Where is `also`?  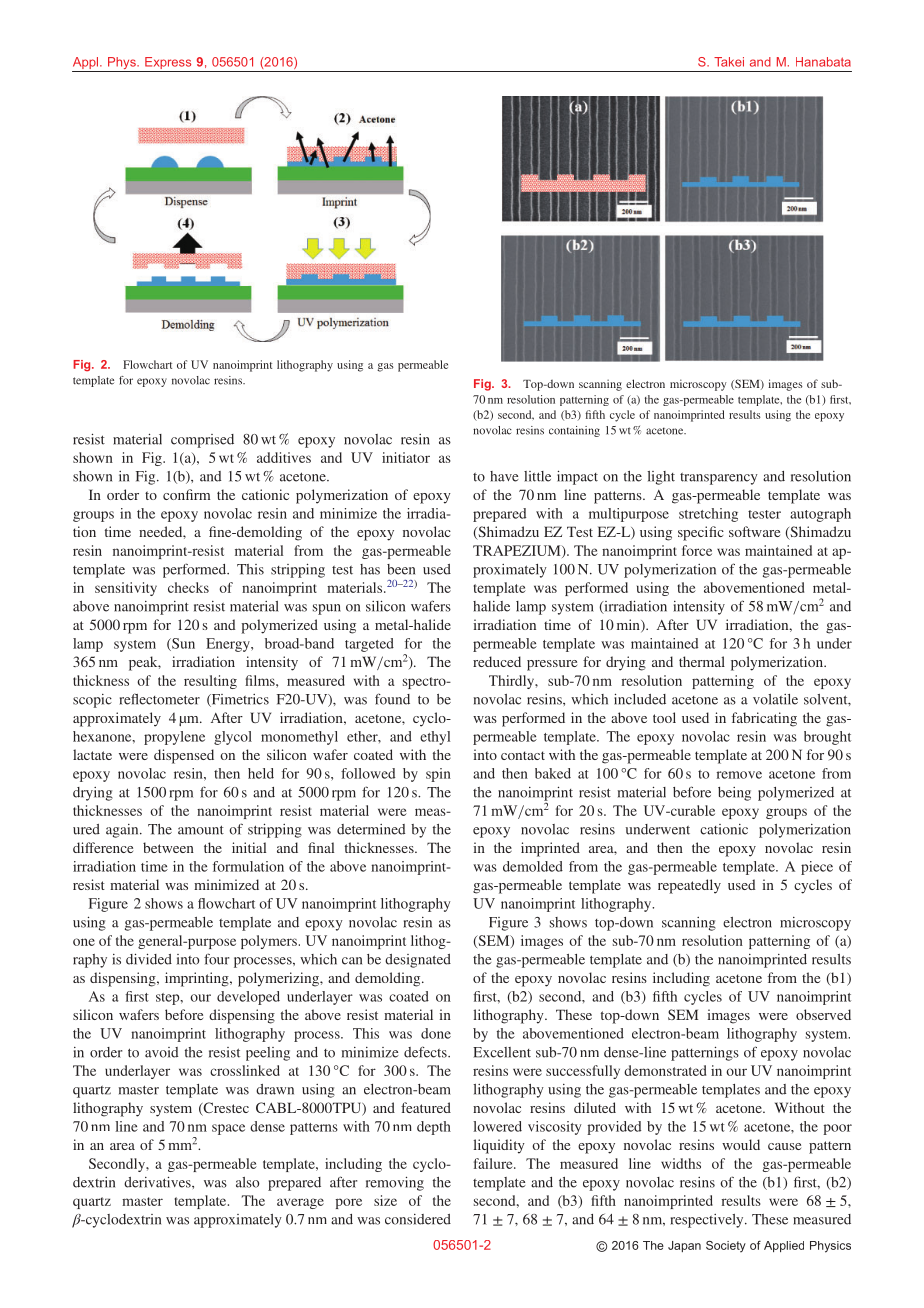
also is located at coordinates (247, 1182).
